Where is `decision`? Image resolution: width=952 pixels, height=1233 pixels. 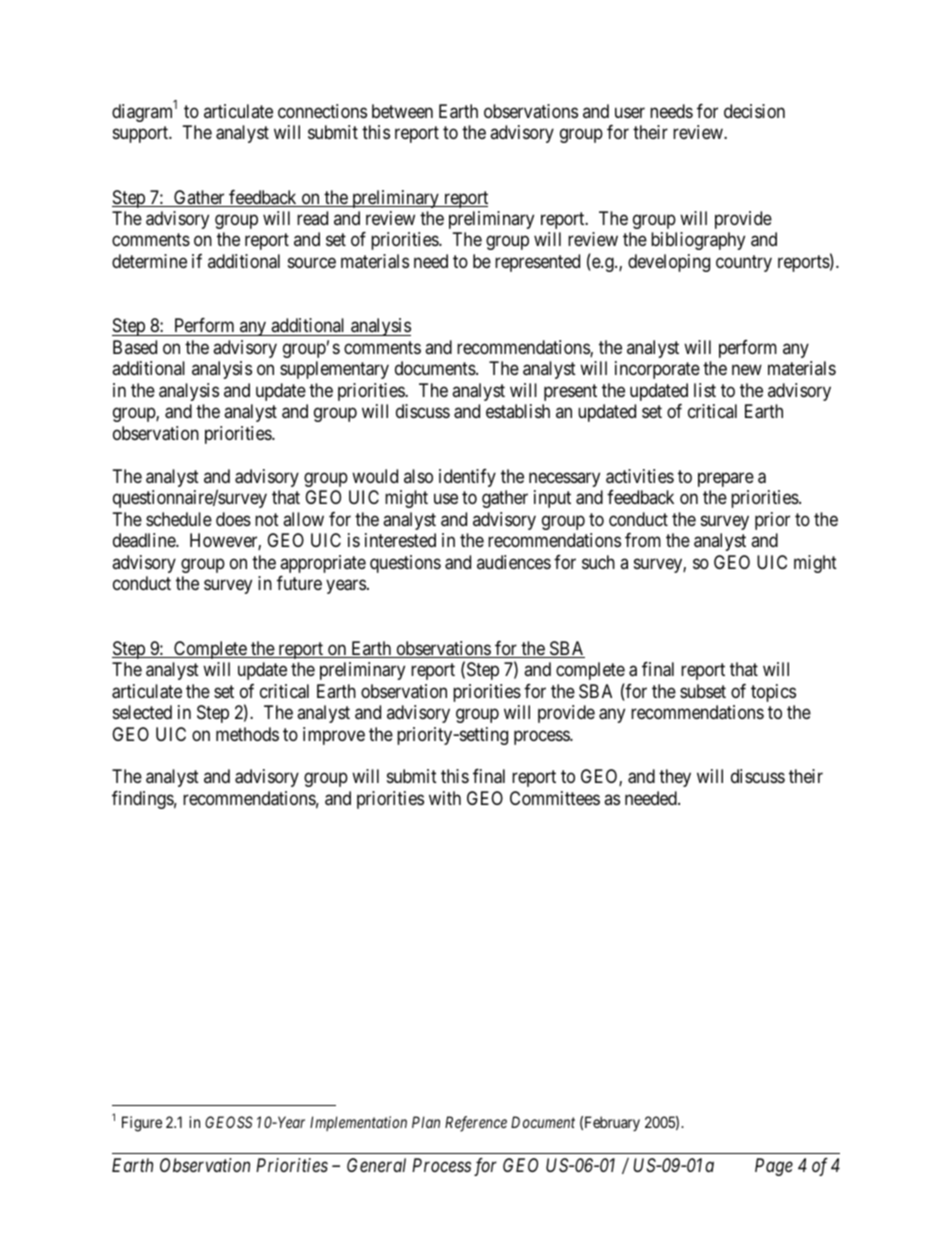
decision is located at coordinates (754, 111).
